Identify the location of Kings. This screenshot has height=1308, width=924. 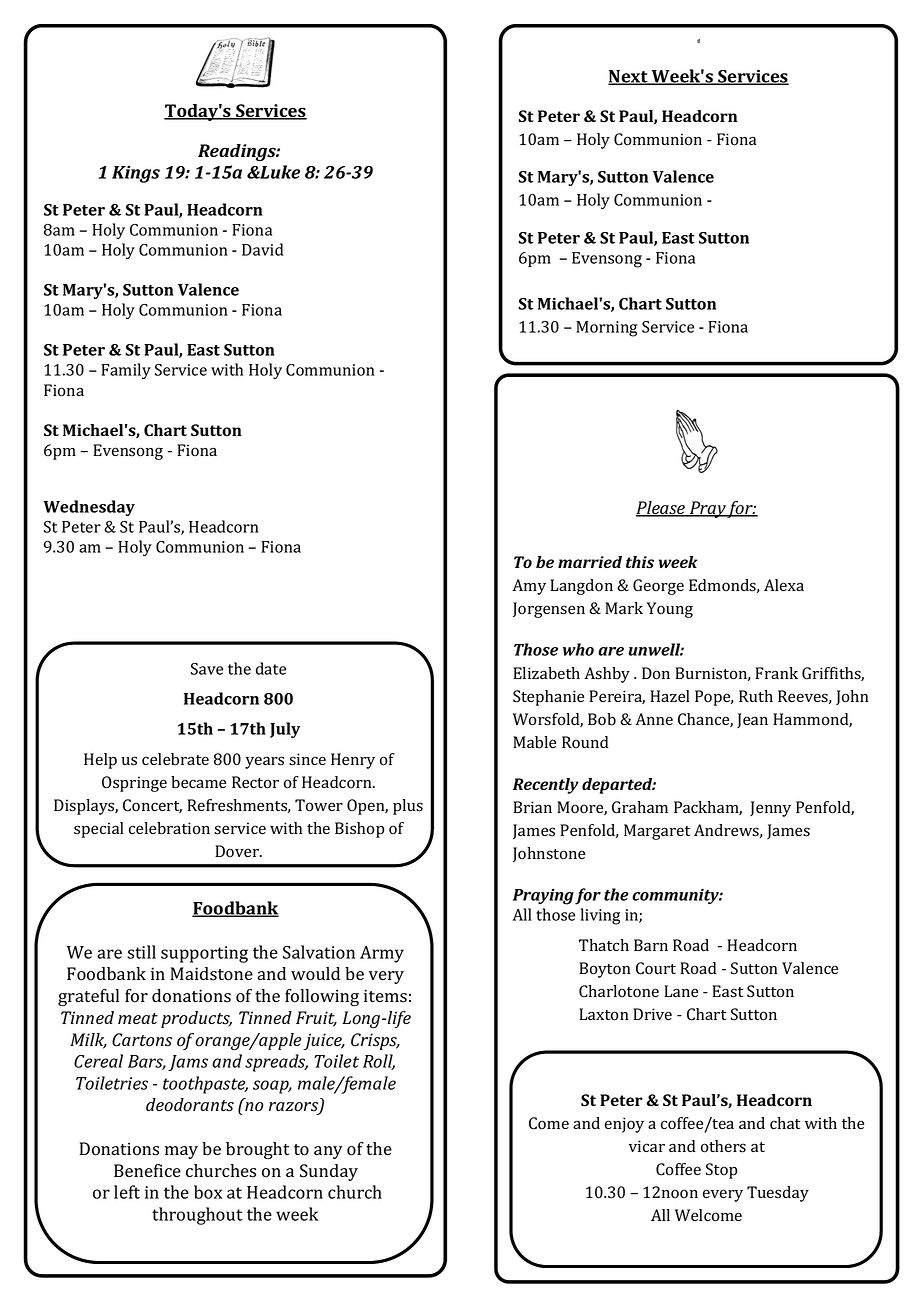
(136, 174).
